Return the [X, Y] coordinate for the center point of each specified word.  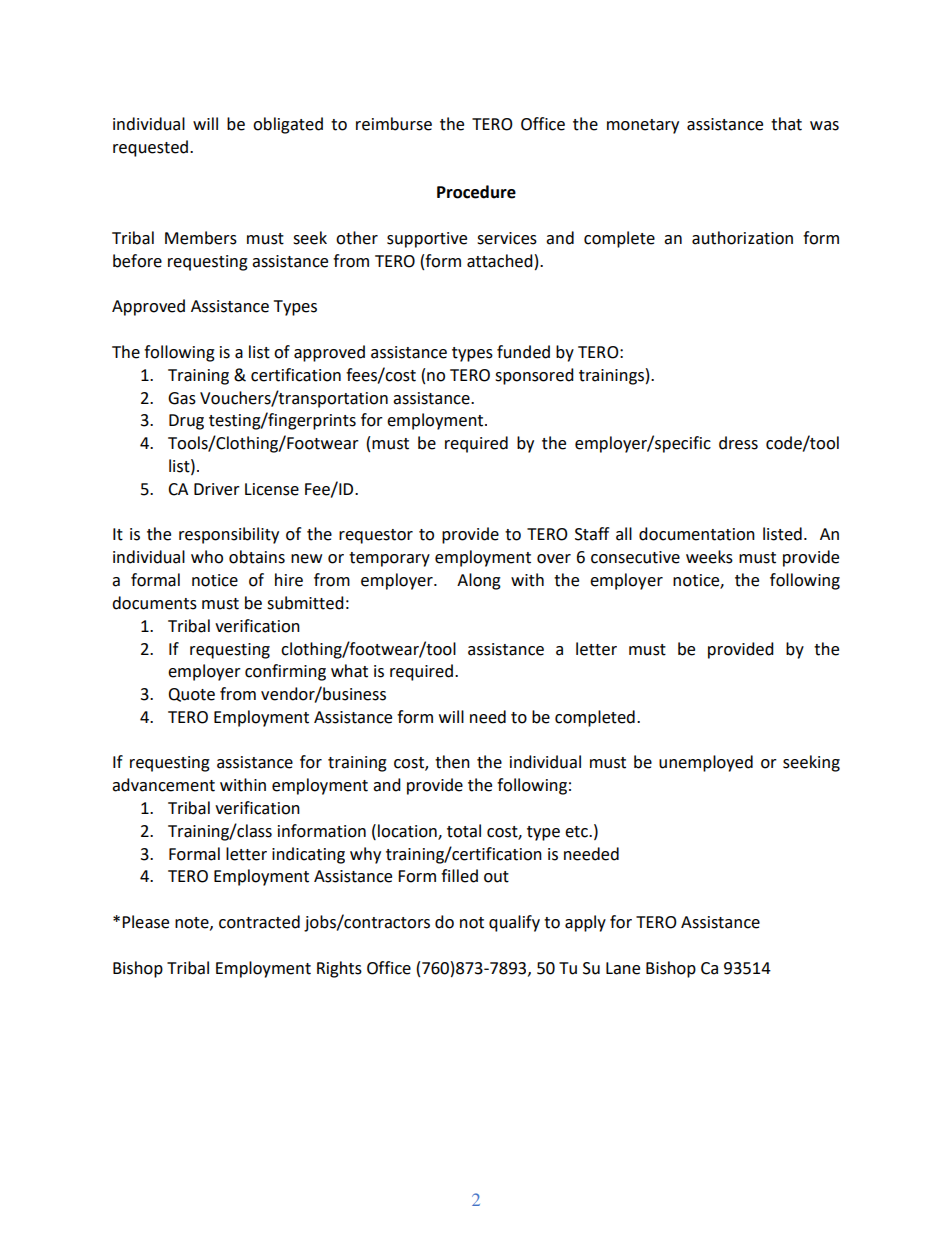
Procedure [476, 192]
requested [150, 148]
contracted [259, 922]
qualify [514, 923]
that [786, 124]
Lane [623, 968]
